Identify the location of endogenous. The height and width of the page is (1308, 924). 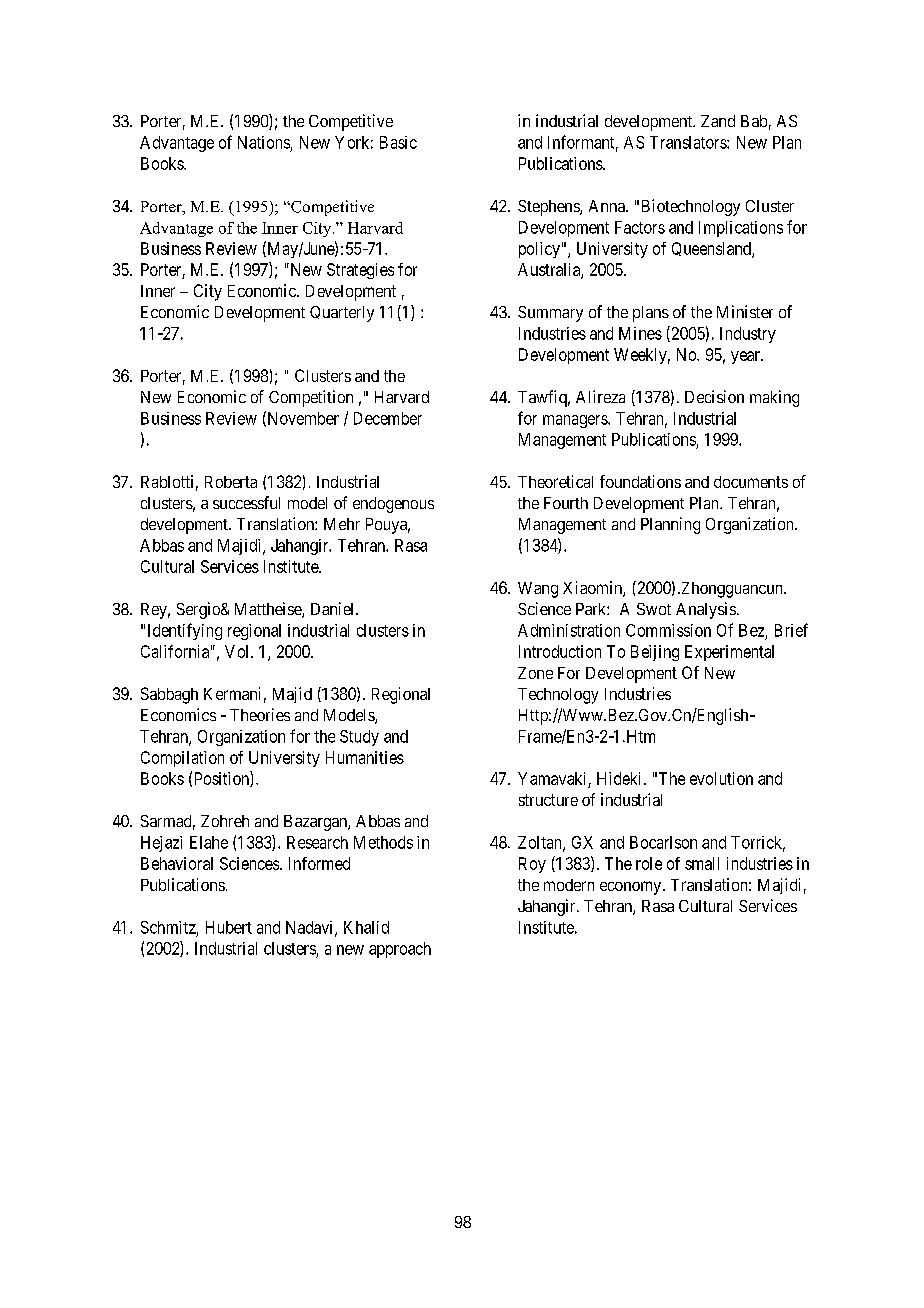
(393, 505).
